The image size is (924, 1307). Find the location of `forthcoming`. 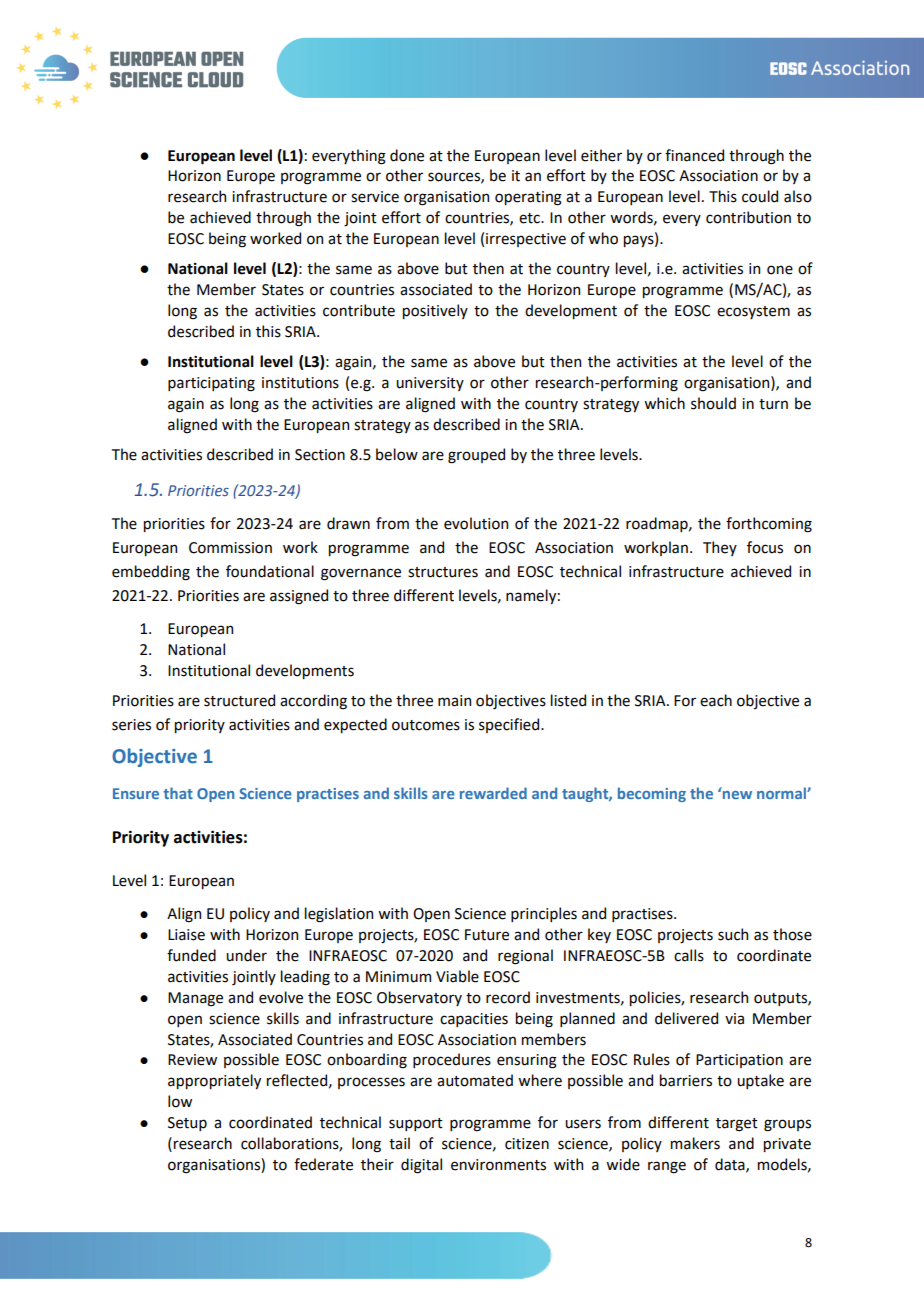

forthcoming is located at coordinates (769, 525).
